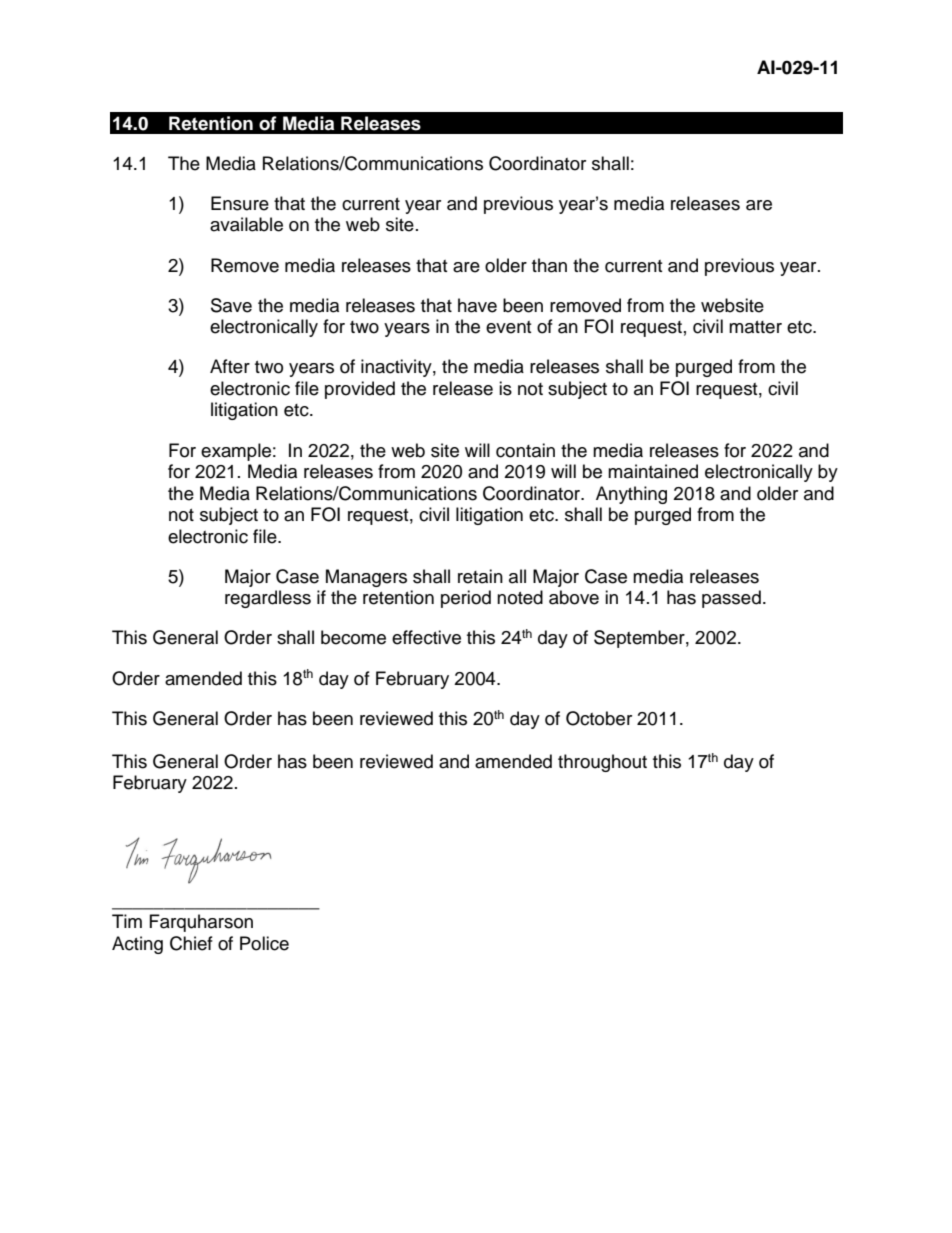  Describe the element at coordinates (201, 923) in the page. I see `Farquharson` at that location.
